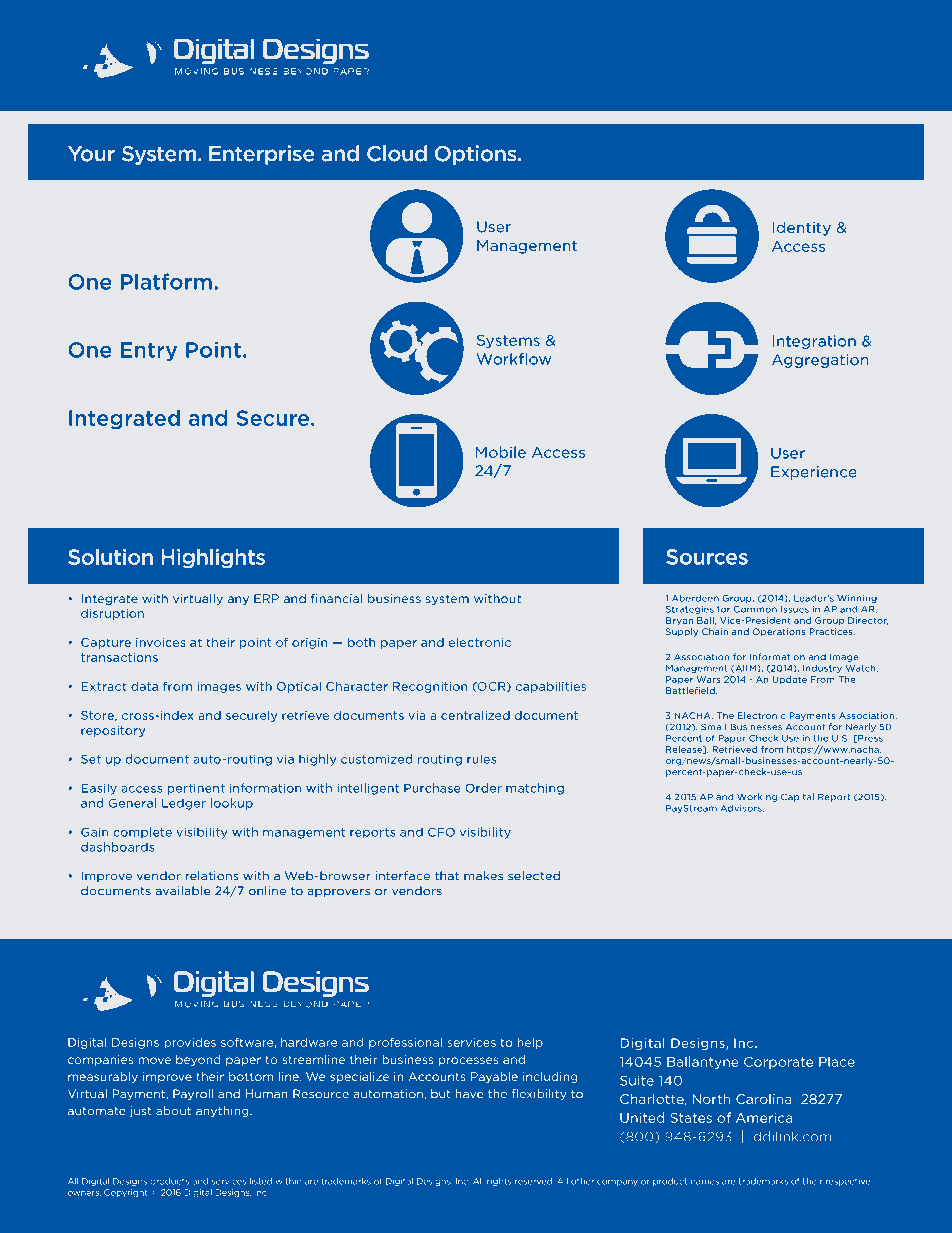 The image size is (952, 1233). What do you see at coordinates (814, 473) in the screenshot?
I see `Experience` at bounding box center [814, 473].
